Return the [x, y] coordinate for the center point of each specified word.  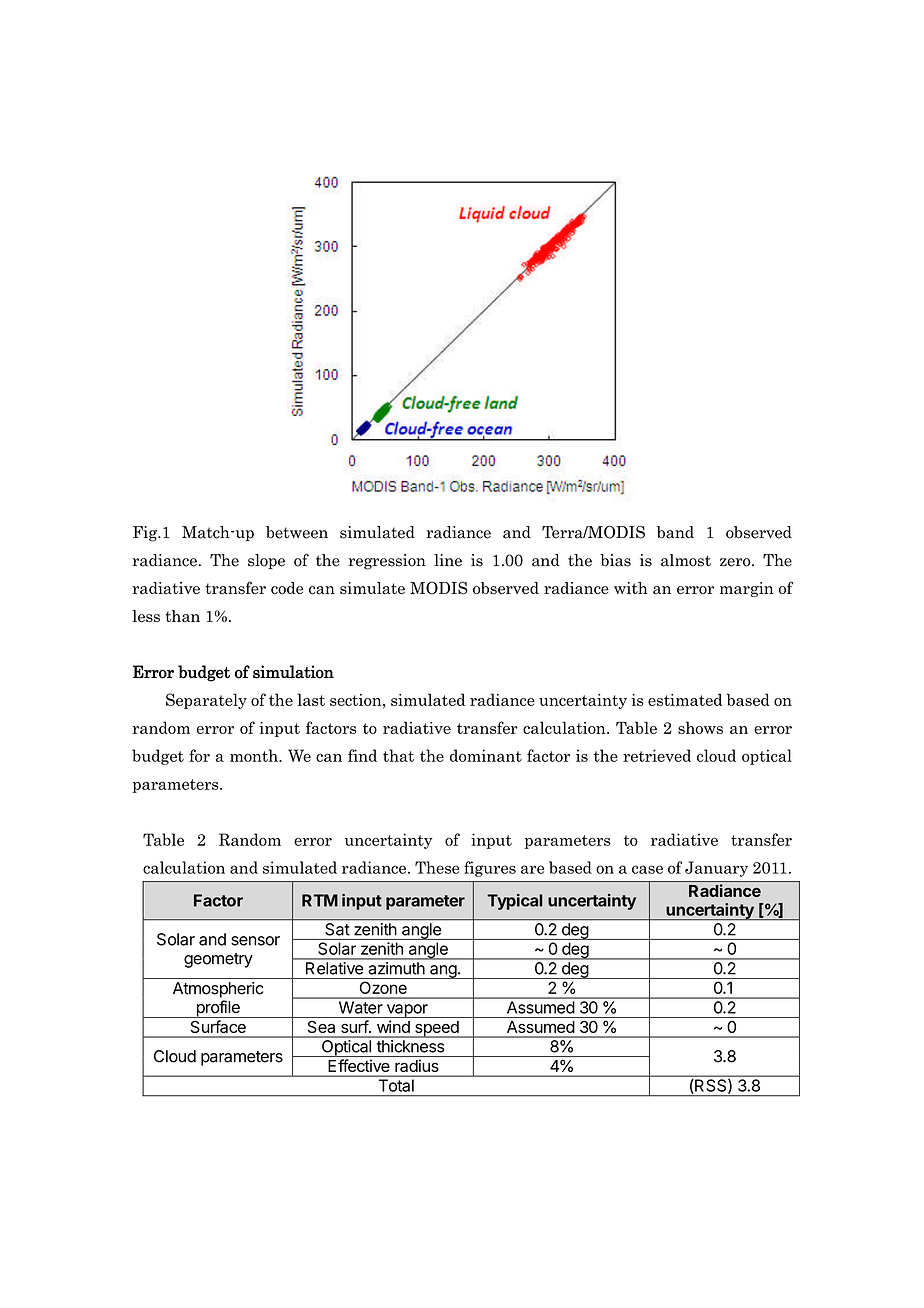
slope [266, 561]
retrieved [657, 755]
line [448, 560]
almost [686, 560]
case [647, 869]
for [199, 755]
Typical [514, 902]
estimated [685, 699]
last [311, 699]
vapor [407, 1011]
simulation [293, 672]
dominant [486, 755]
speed [437, 1029]
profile [218, 1009]
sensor [255, 941]
